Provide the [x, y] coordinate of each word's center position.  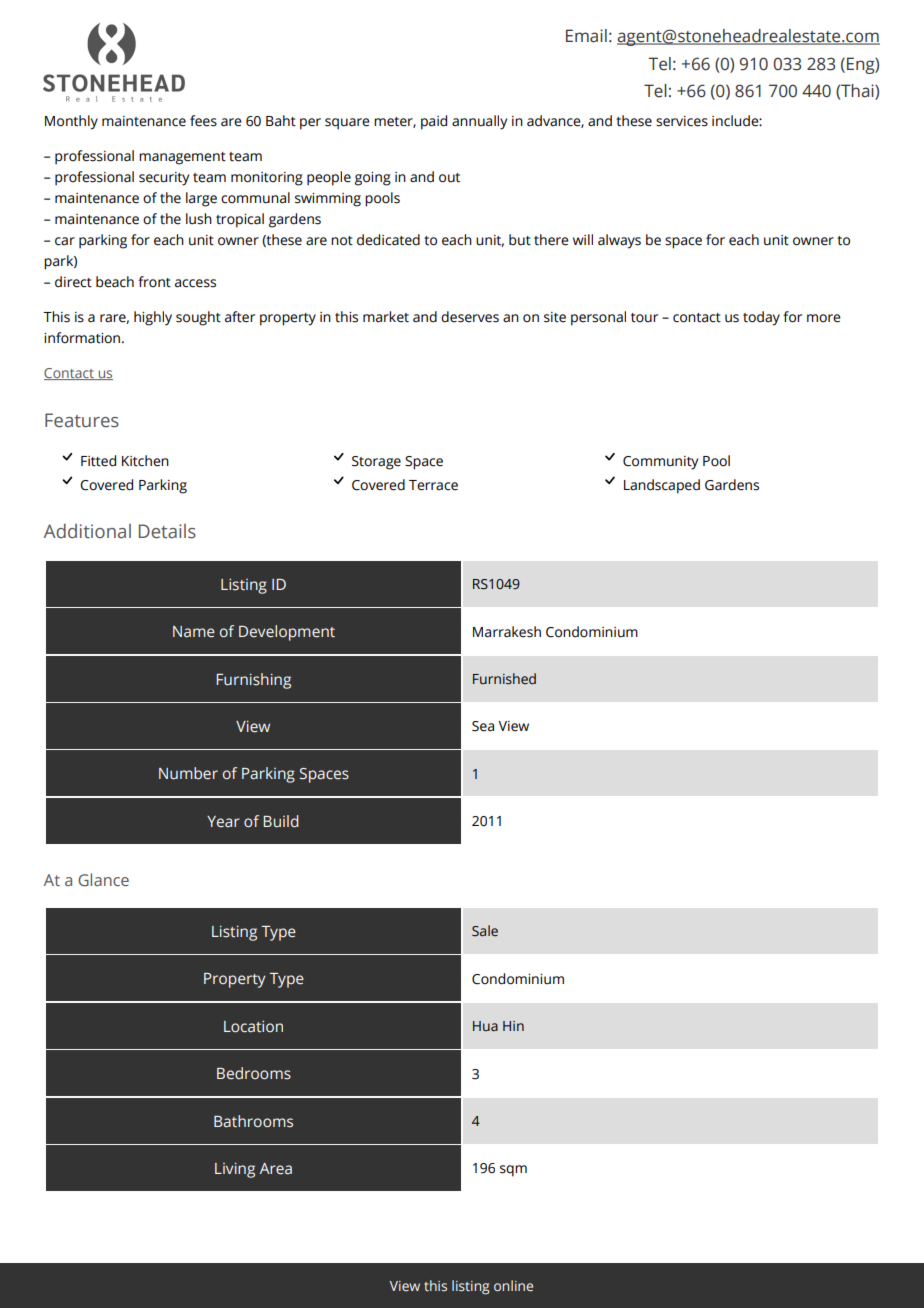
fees [203, 121]
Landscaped [662, 486]
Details [167, 531]
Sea [483, 726]
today [761, 318]
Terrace [433, 485]
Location [253, 1026]
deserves [470, 317]
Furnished [504, 679]
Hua [485, 1026]
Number [188, 773]
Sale [485, 931]
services [682, 121]
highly [153, 318]
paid [434, 122]
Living [235, 1170]
